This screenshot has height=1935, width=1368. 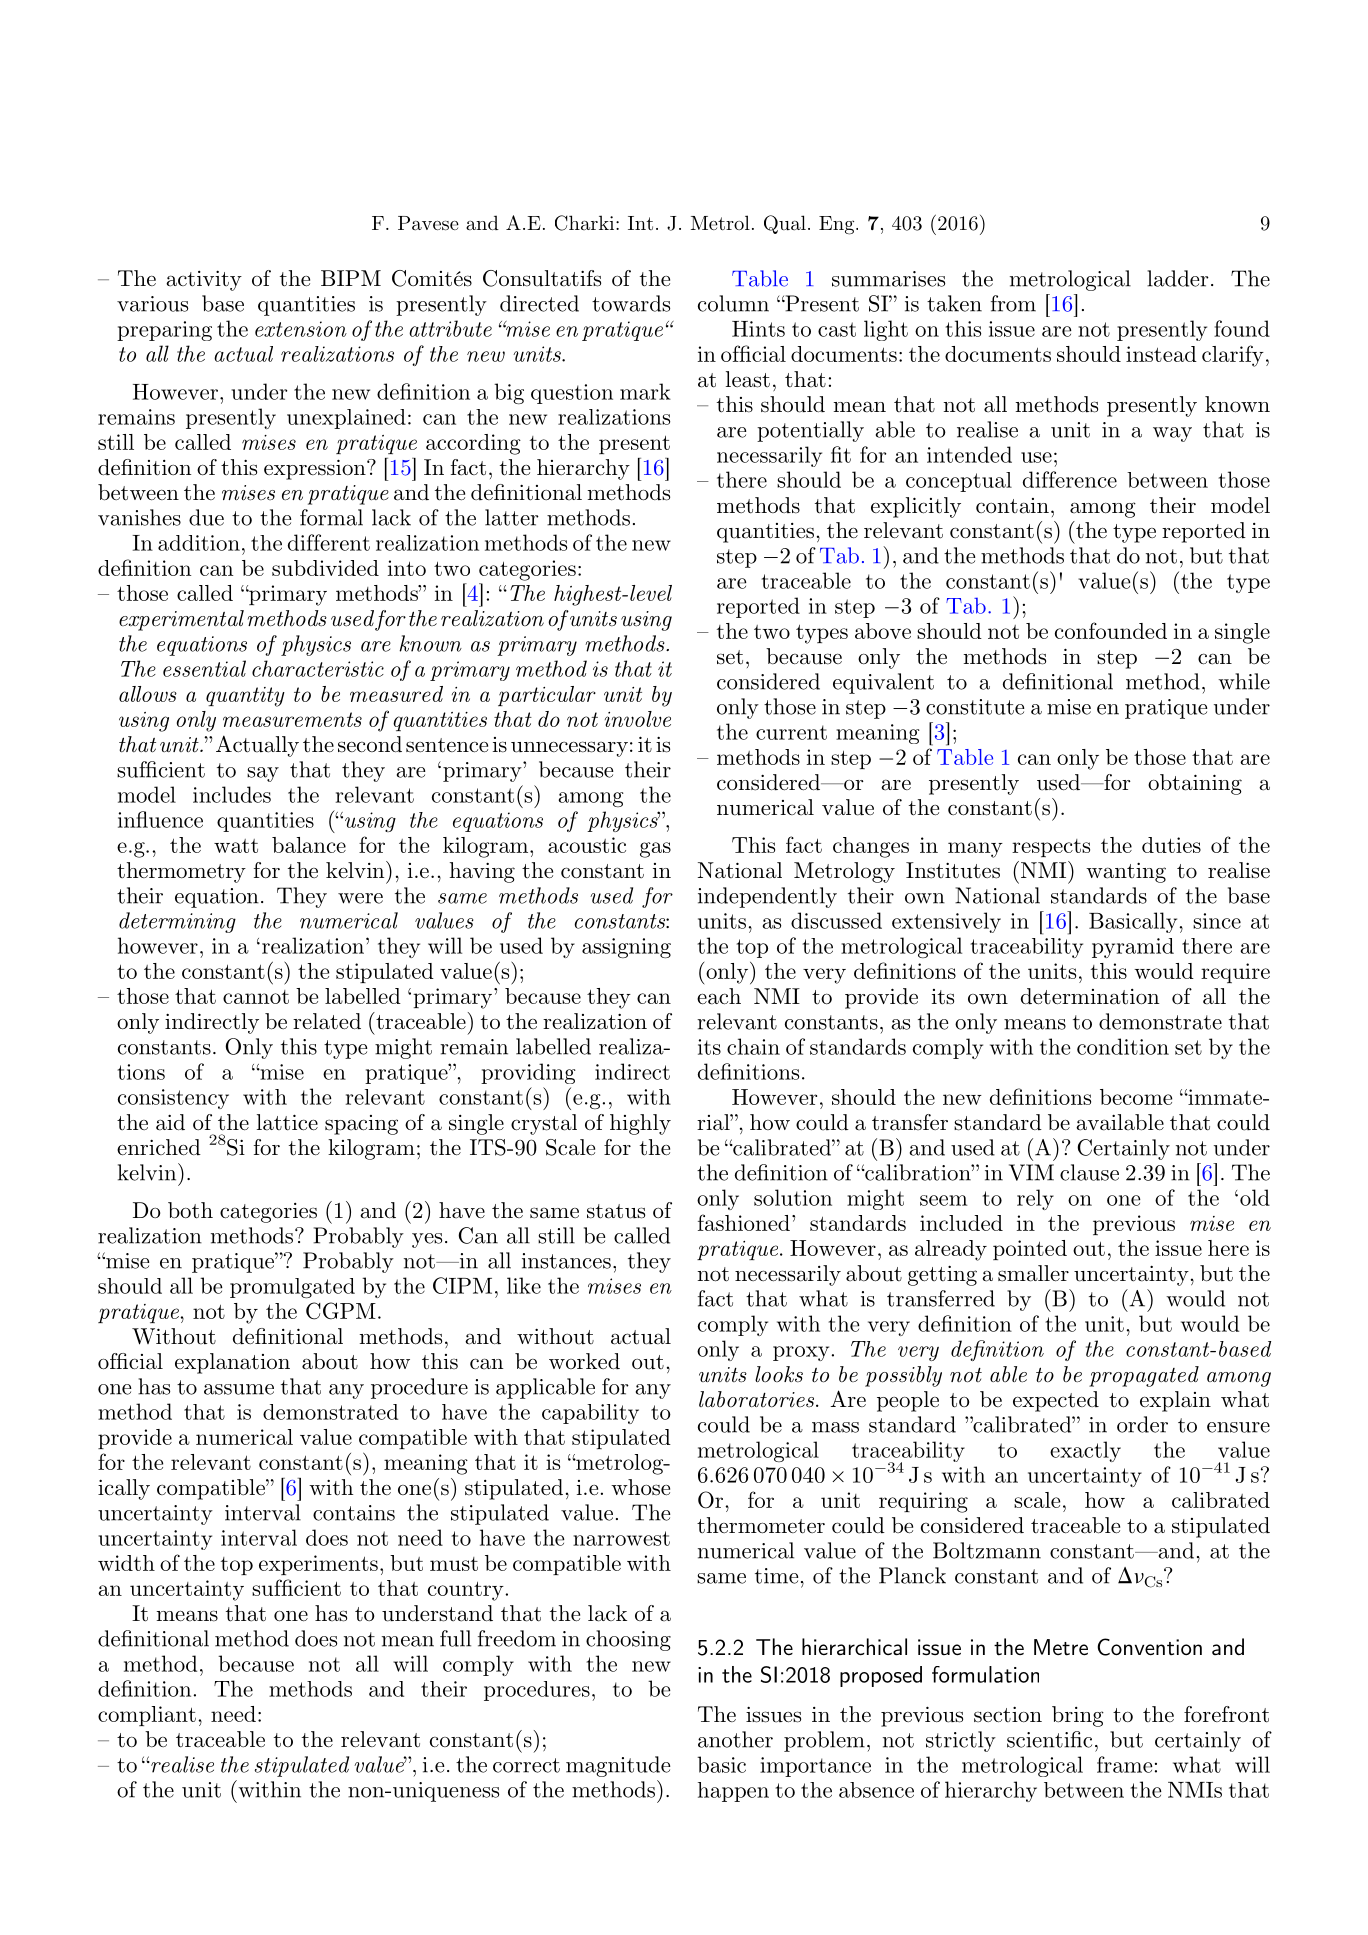 What do you see at coordinates (204, 281) in the screenshot?
I see `activity` at bounding box center [204, 281].
